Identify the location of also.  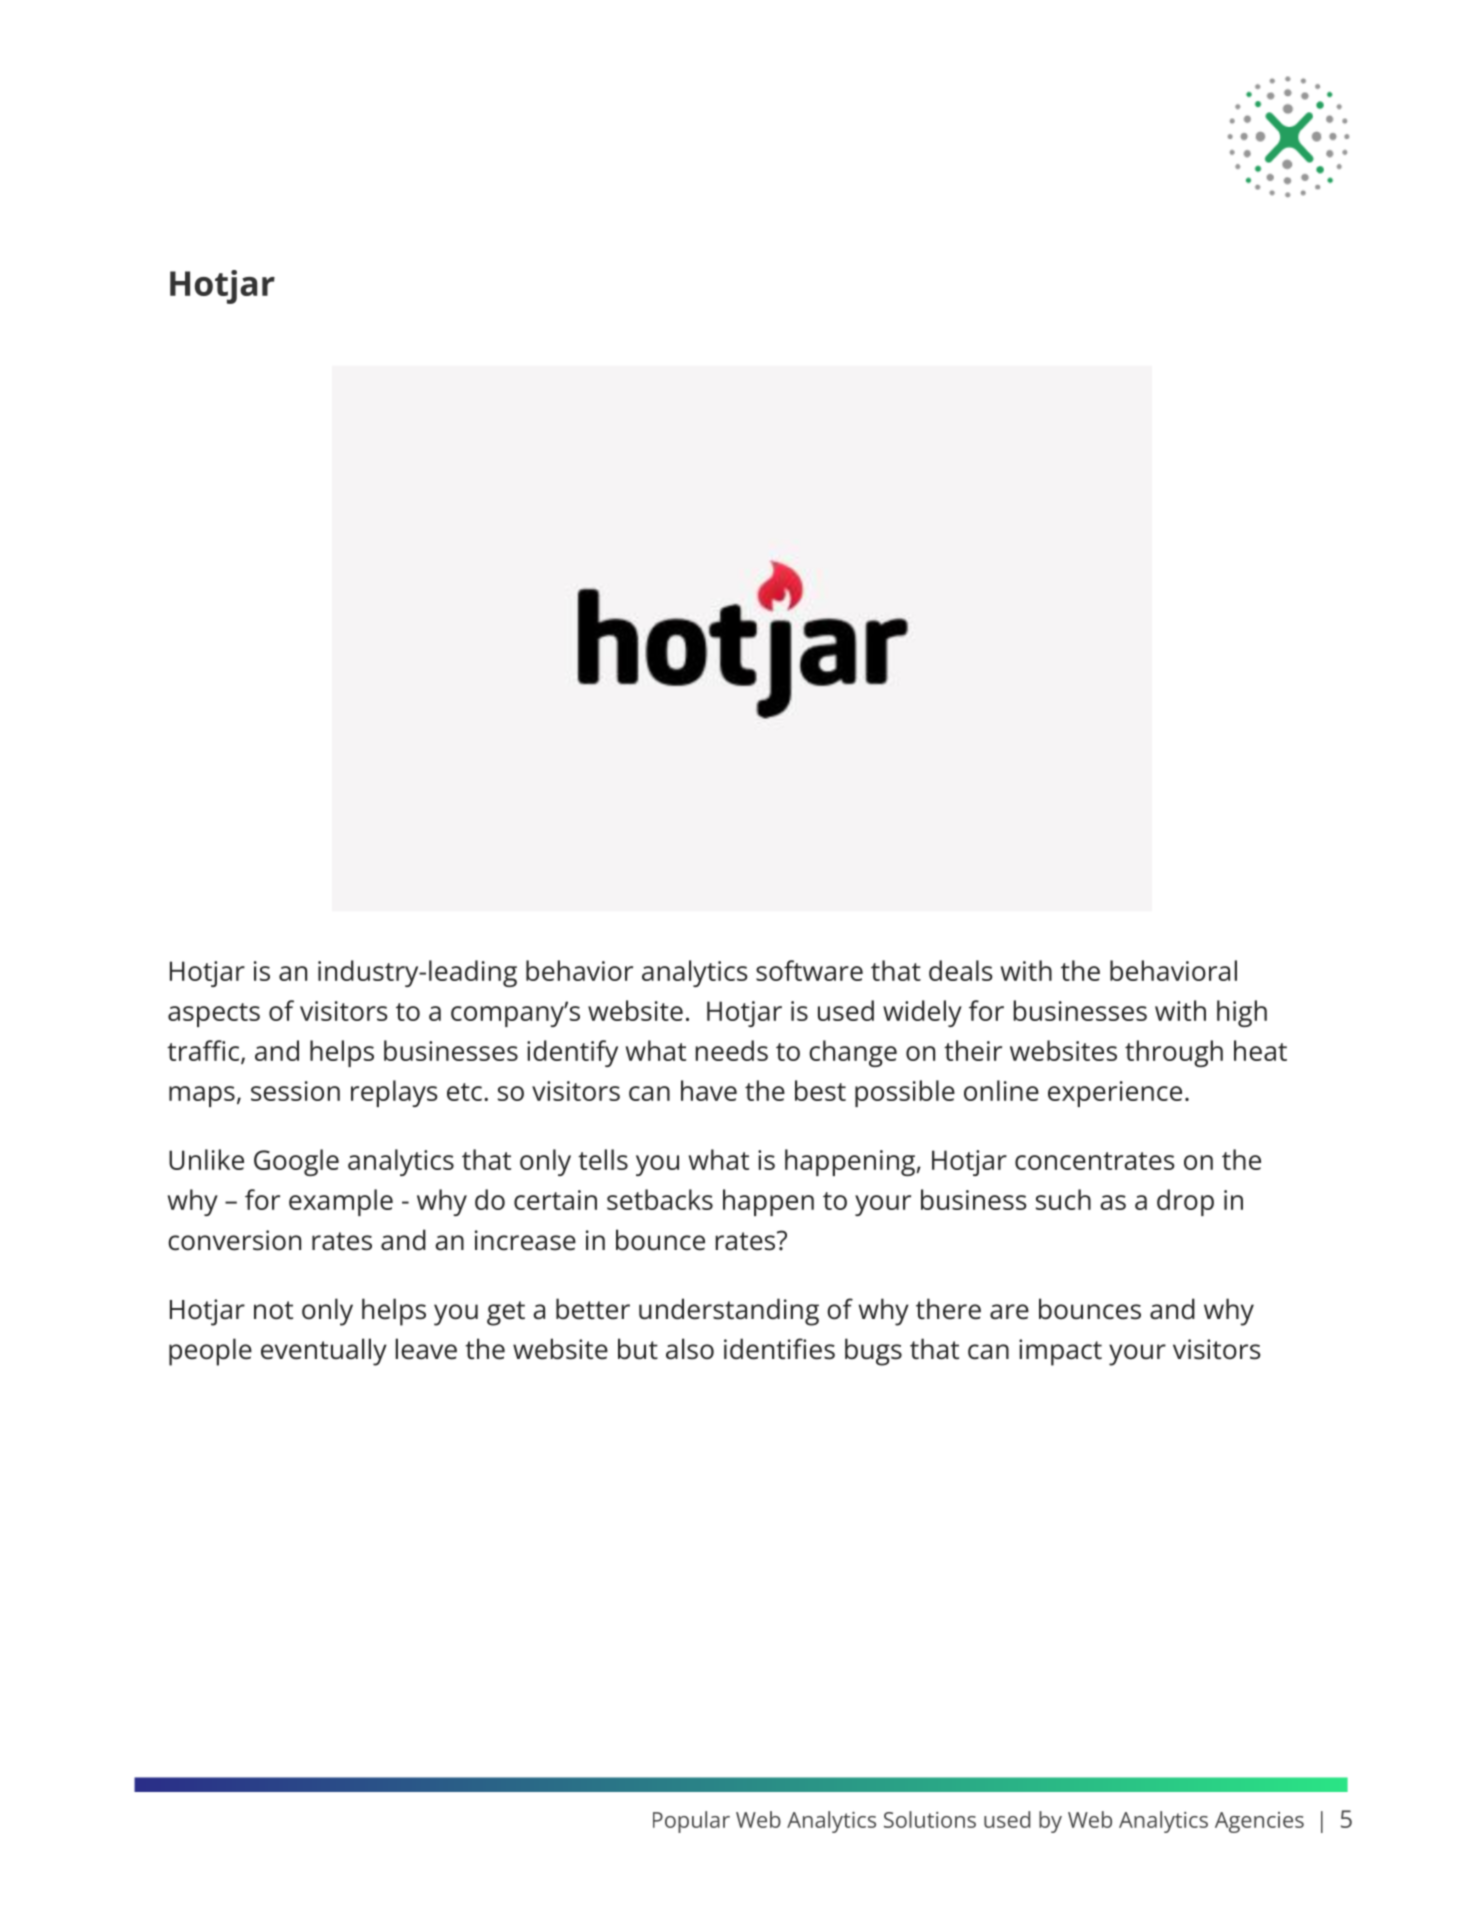
(690, 1349).
